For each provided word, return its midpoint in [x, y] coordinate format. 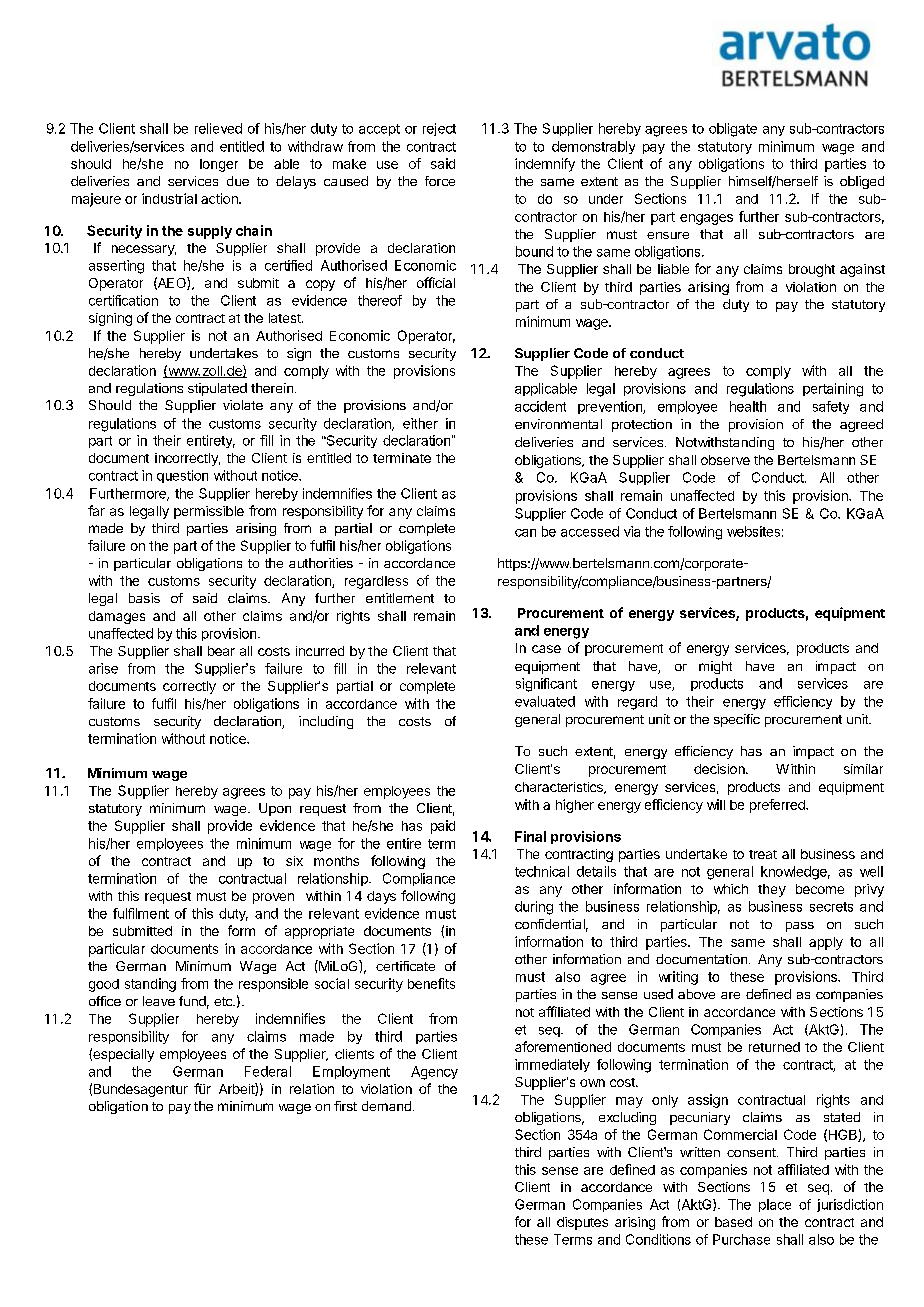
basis [144, 598]
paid [443, 827]
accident [540, 406]
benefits [431, 983]
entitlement [400, 598]
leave [159, 1001]
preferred [778, 806]
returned [774, 1047]
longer [219, 165]
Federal [268, 1071]
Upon [275, 809]
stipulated [217, 389]
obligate [733, 130]
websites [753, 531]
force [440, 181]
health [748, 406]
